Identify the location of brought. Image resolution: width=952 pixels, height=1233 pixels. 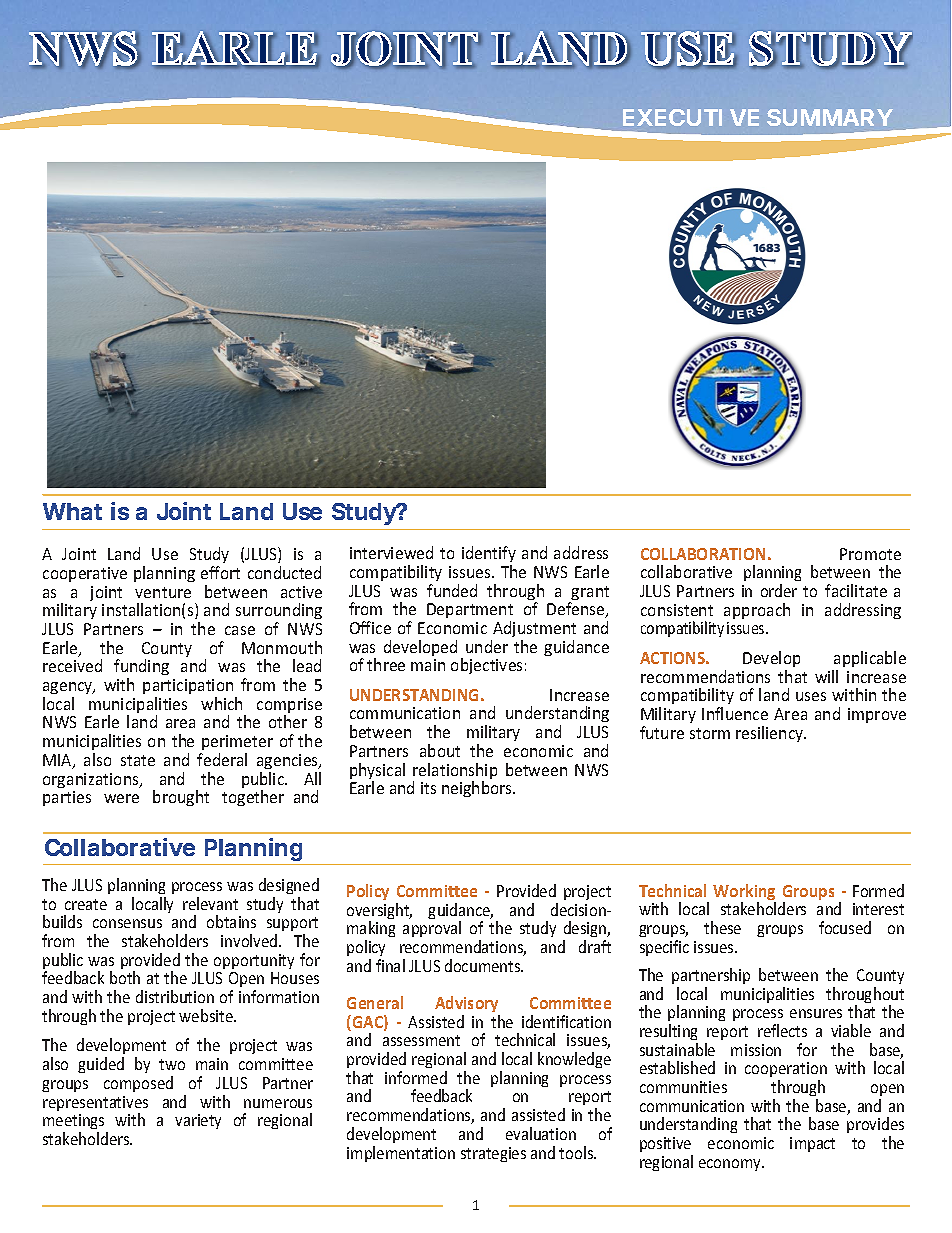
(181, 798).
